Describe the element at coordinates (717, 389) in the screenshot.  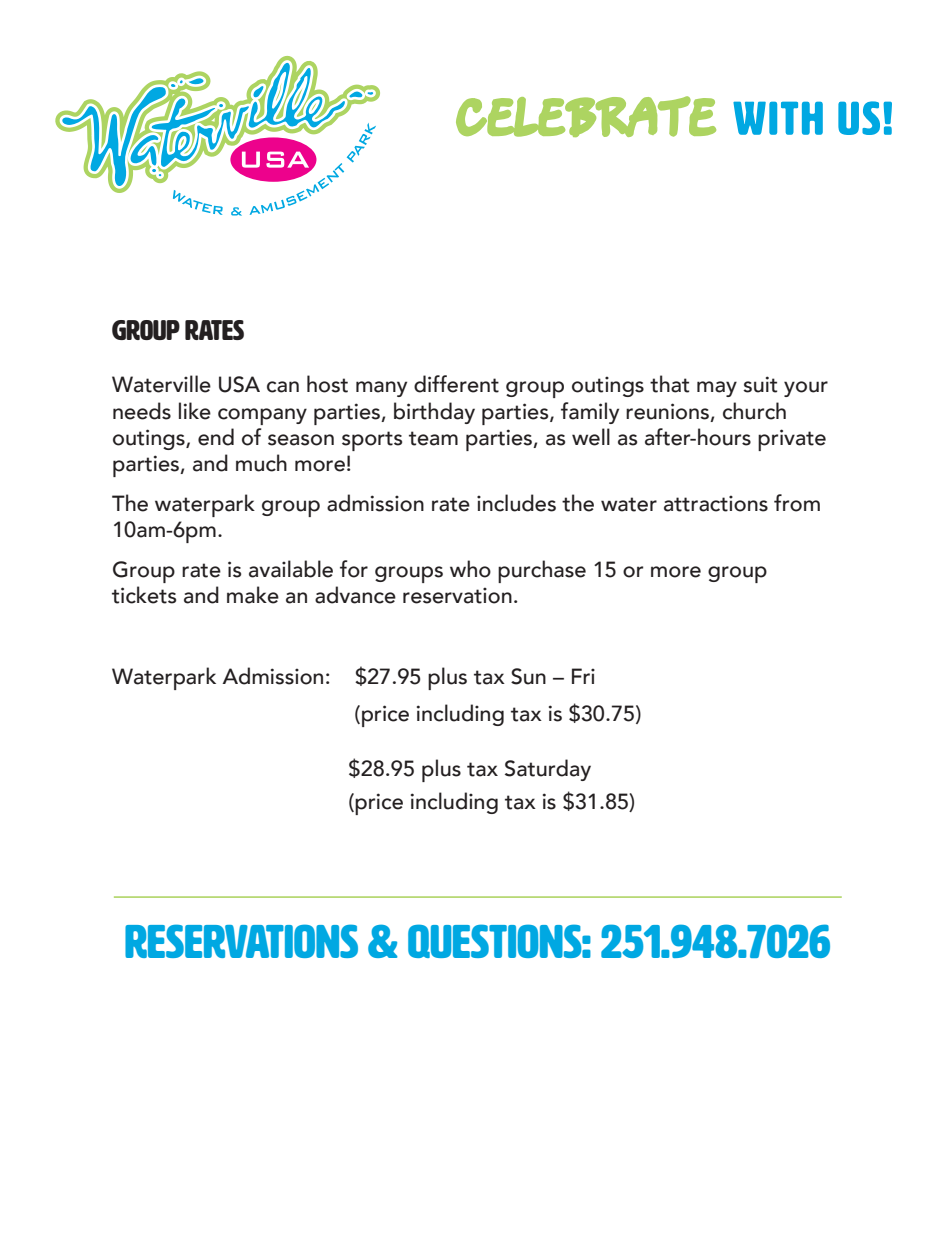
I see `may` at that location.
